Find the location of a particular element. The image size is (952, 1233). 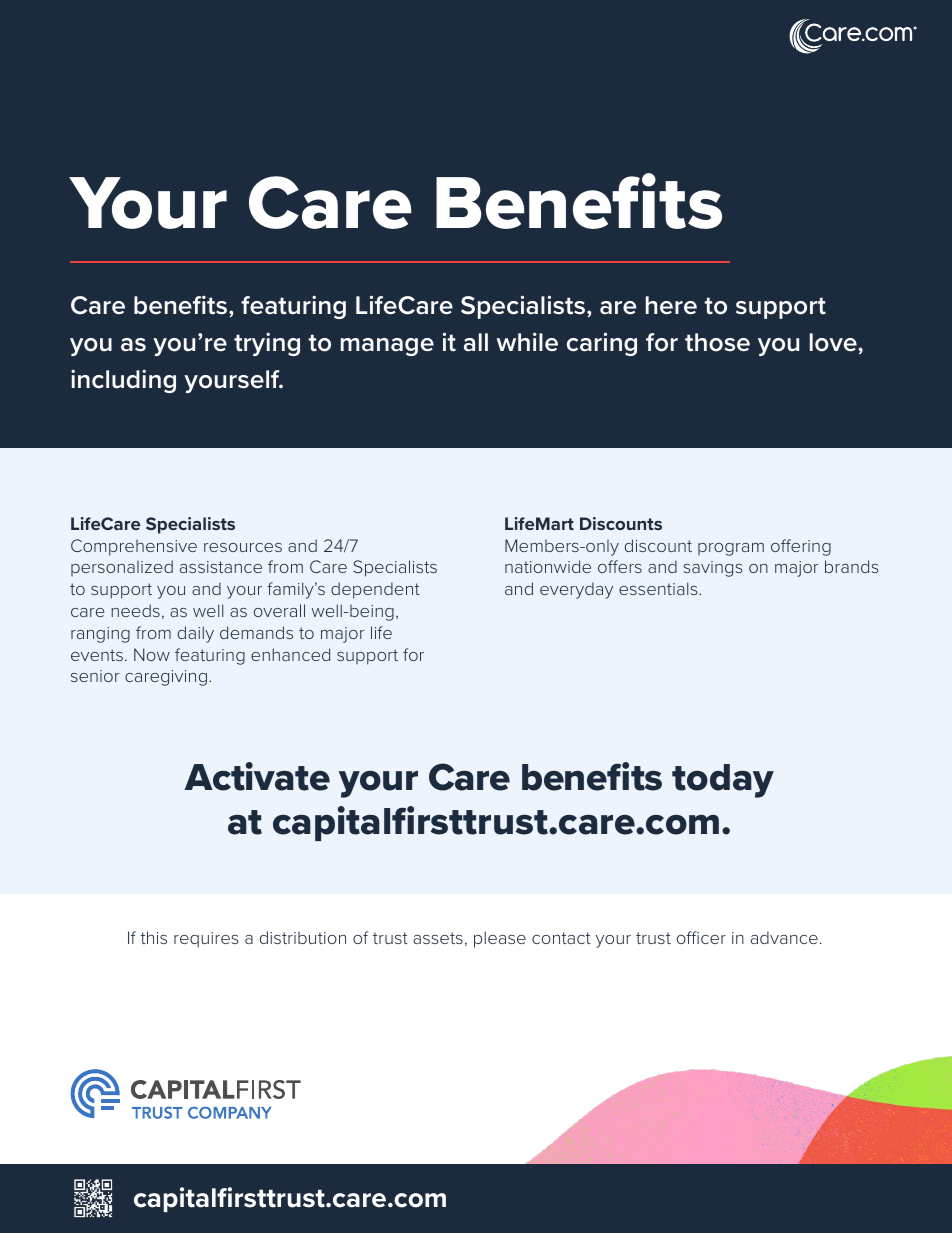

nationwide is located at coordinates (548, 566).
